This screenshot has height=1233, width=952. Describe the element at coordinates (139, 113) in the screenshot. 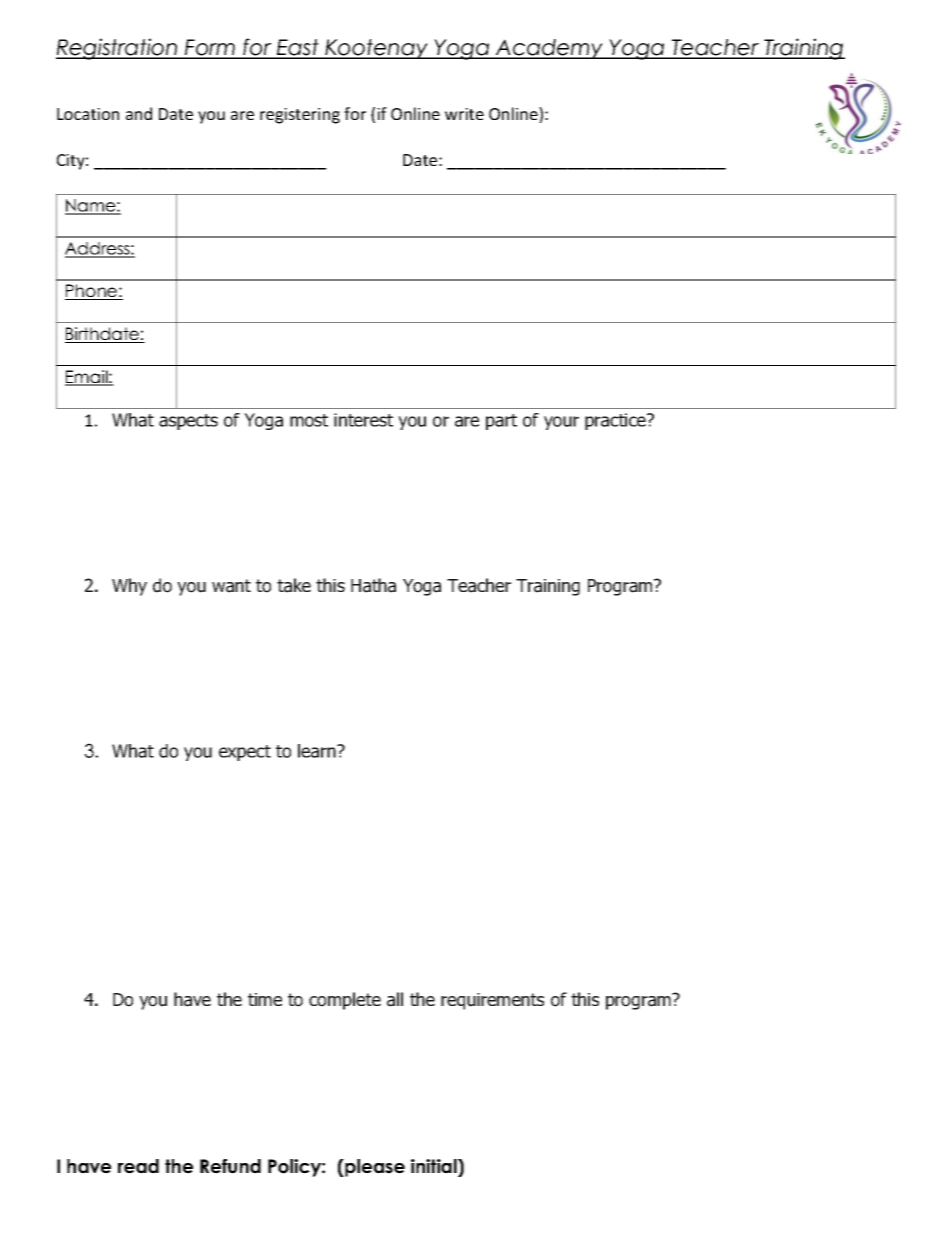

I see `and` at that location.
